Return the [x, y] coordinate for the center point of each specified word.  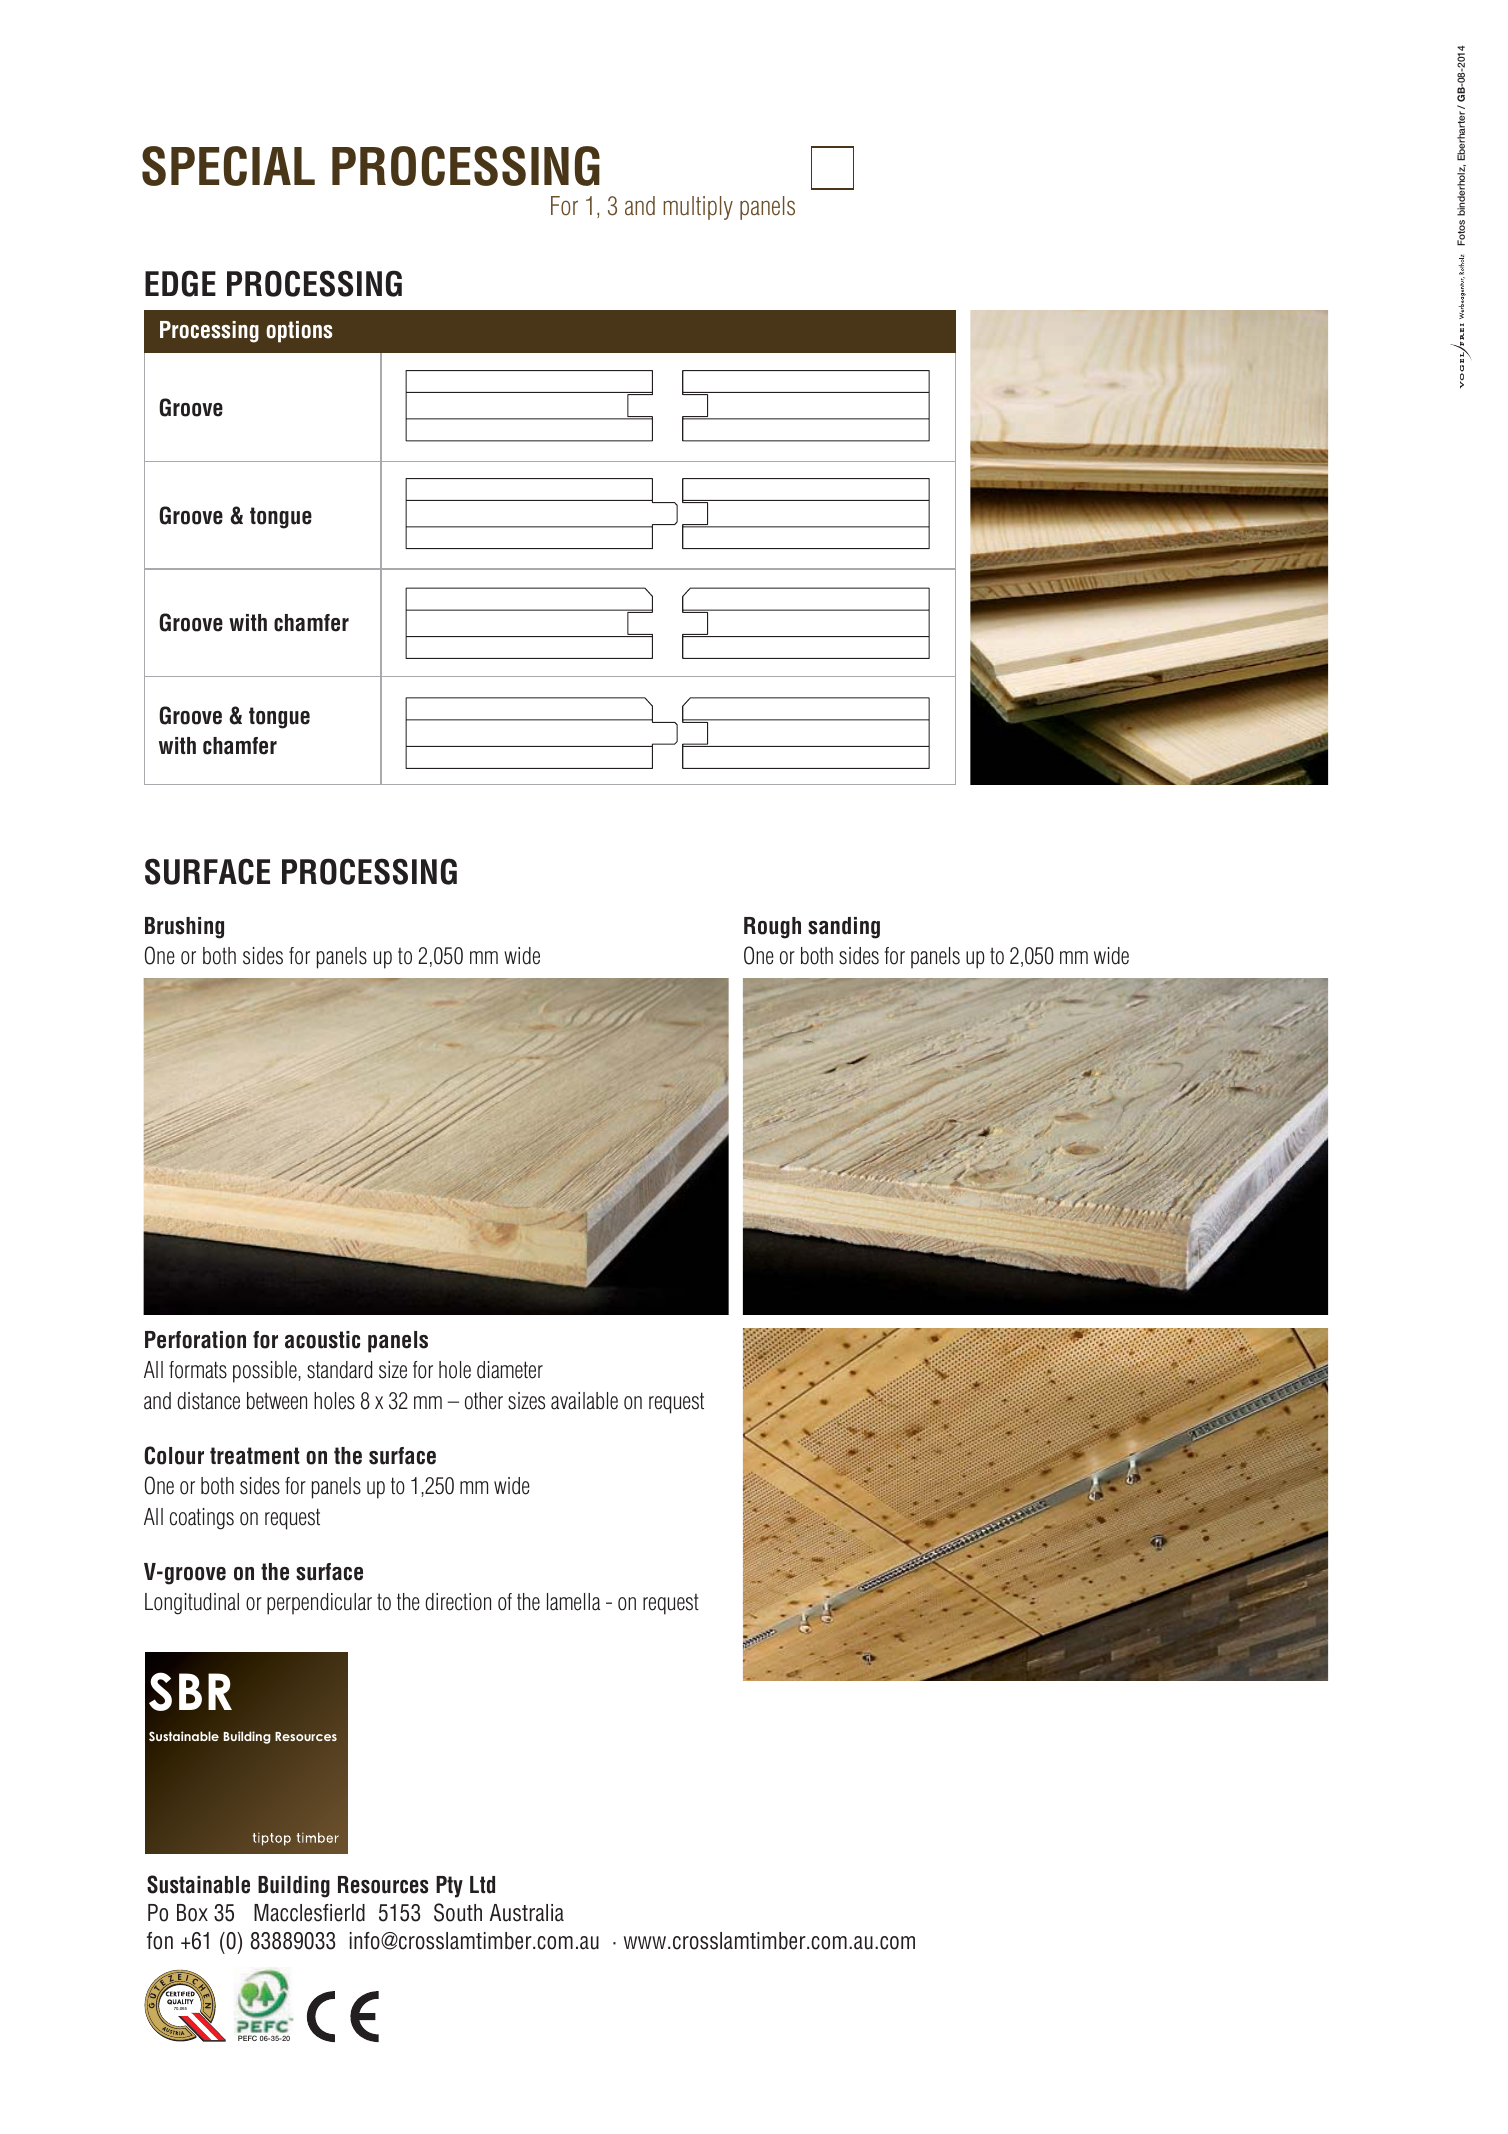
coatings [202, 1519]
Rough [772, 928]
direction [458, 1602]
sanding [844, 928]
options [299, 332]
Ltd [482, 1885]
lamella [573, 1602]
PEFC [247, 2038]
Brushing [184, 928]
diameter [510, 1370]
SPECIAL [228, 166]
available [584, 1401]
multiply [698, 208]
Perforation [195, 1340]
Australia [527, 1913]
